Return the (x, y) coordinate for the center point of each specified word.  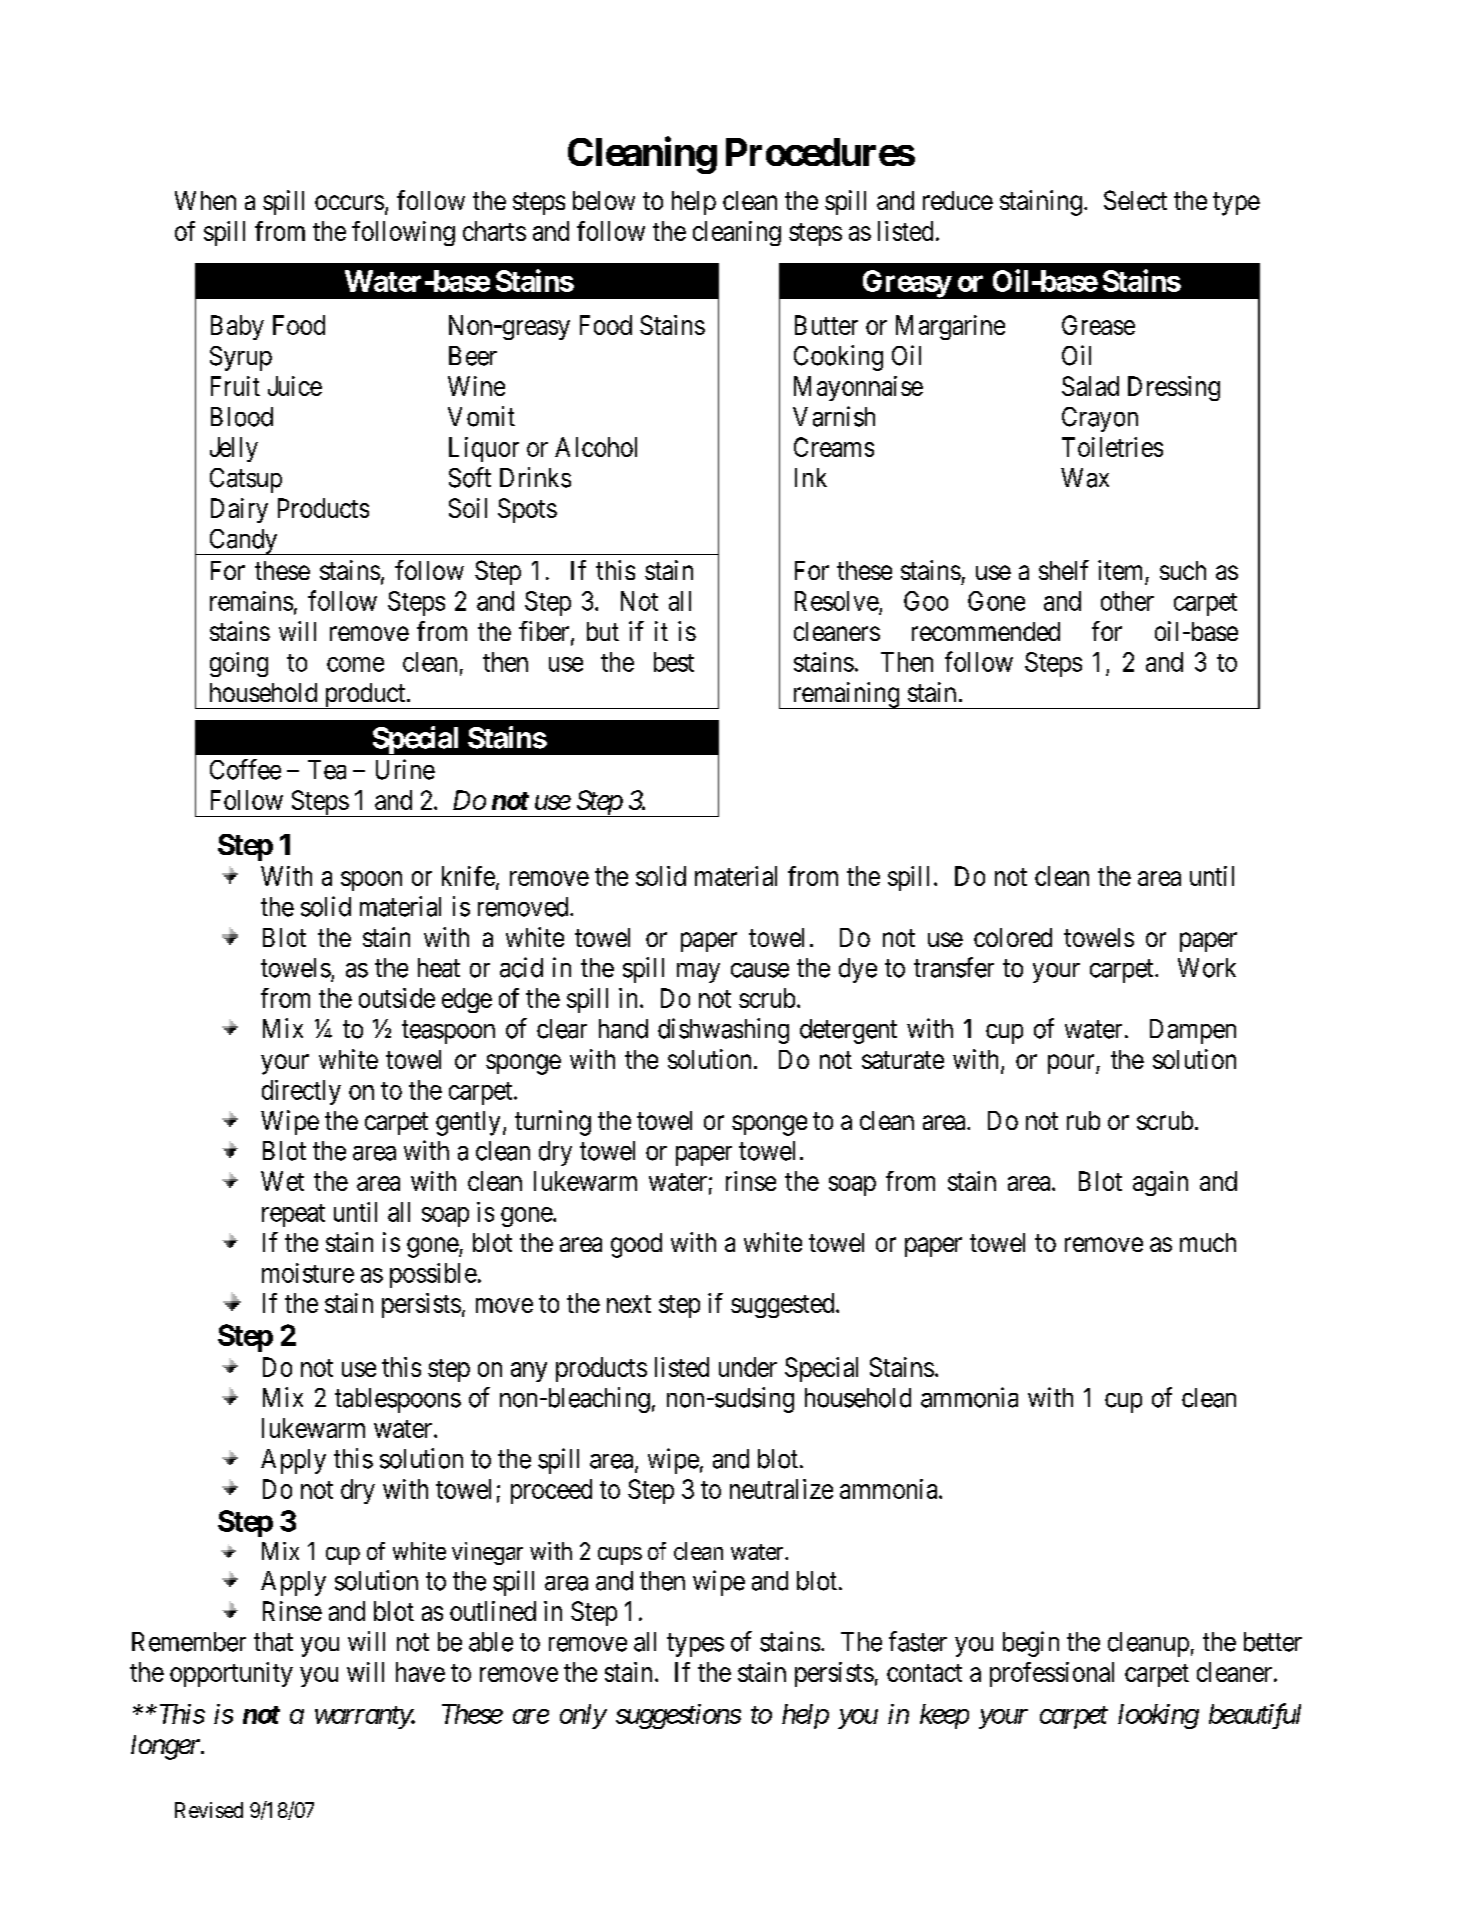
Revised (209, 1810)
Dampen (1193, 1031)
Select (1135, 200)
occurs (349, 202)
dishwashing (723, 1031)
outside (397, 998)
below (604, 200)
